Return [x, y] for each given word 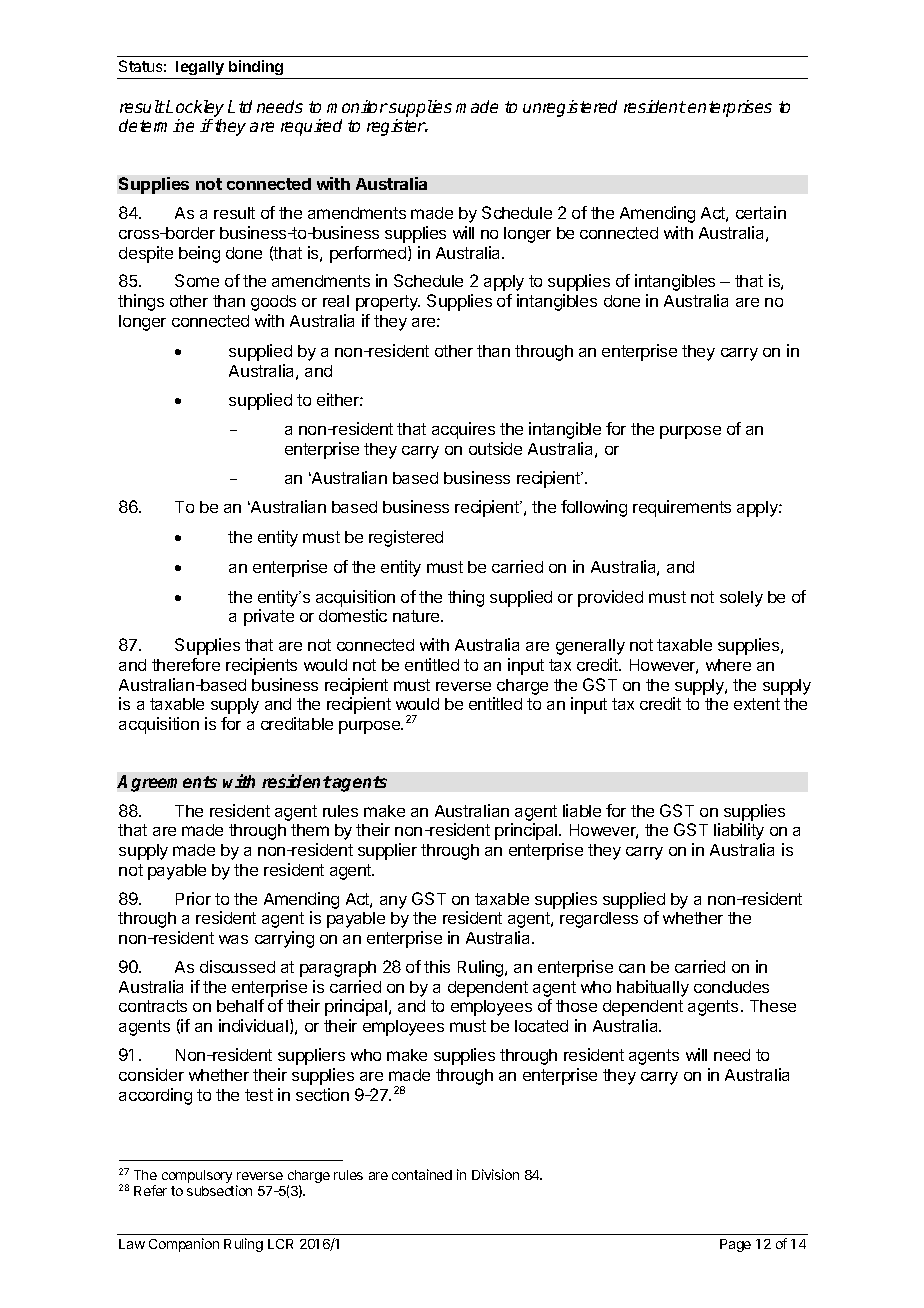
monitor [357, 106]
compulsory [197, 1176]
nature [417, 616]
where [728, 665]
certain [761, 212]
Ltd [240, 106]
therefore [186, 664]
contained [422, 1174]
